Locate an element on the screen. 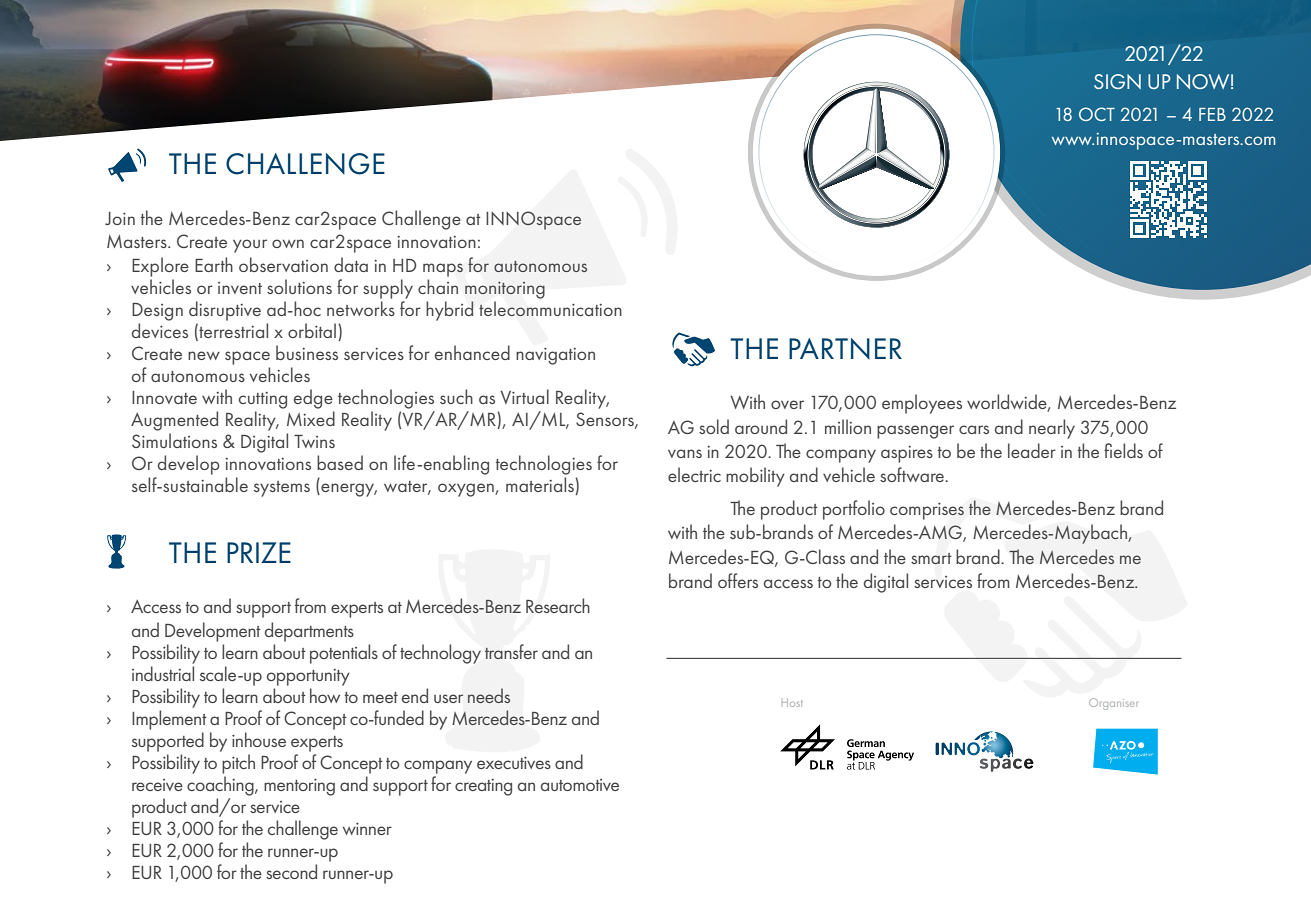 This screenshot has width=1311, height=924. OCT is located at coordinates (1097, 114).
